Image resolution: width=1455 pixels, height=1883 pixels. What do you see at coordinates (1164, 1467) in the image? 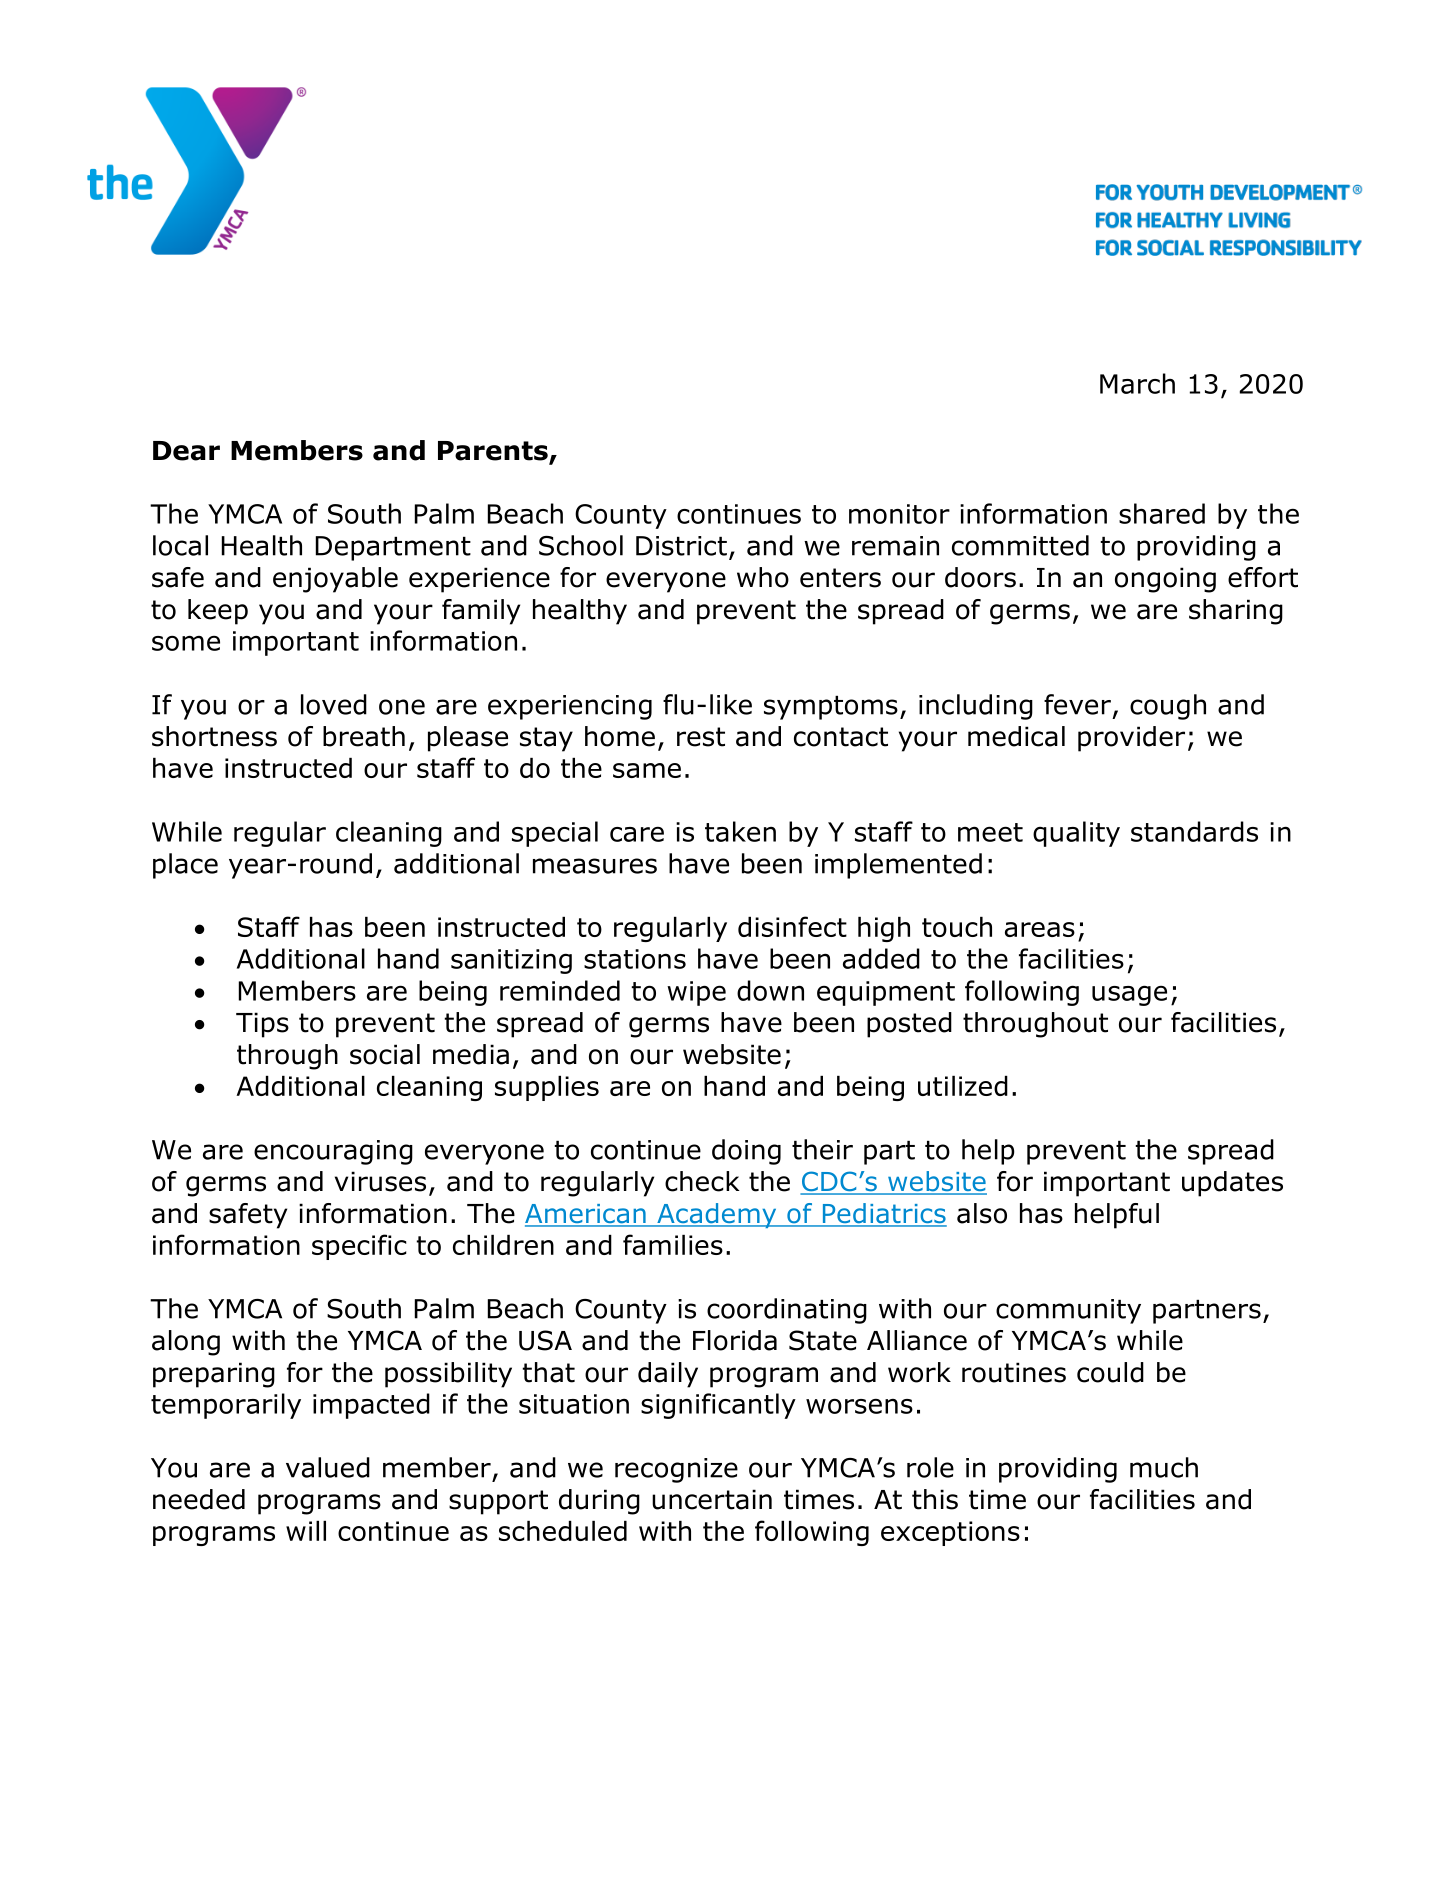
I see `much` at bounding box center [1164, 1467].
